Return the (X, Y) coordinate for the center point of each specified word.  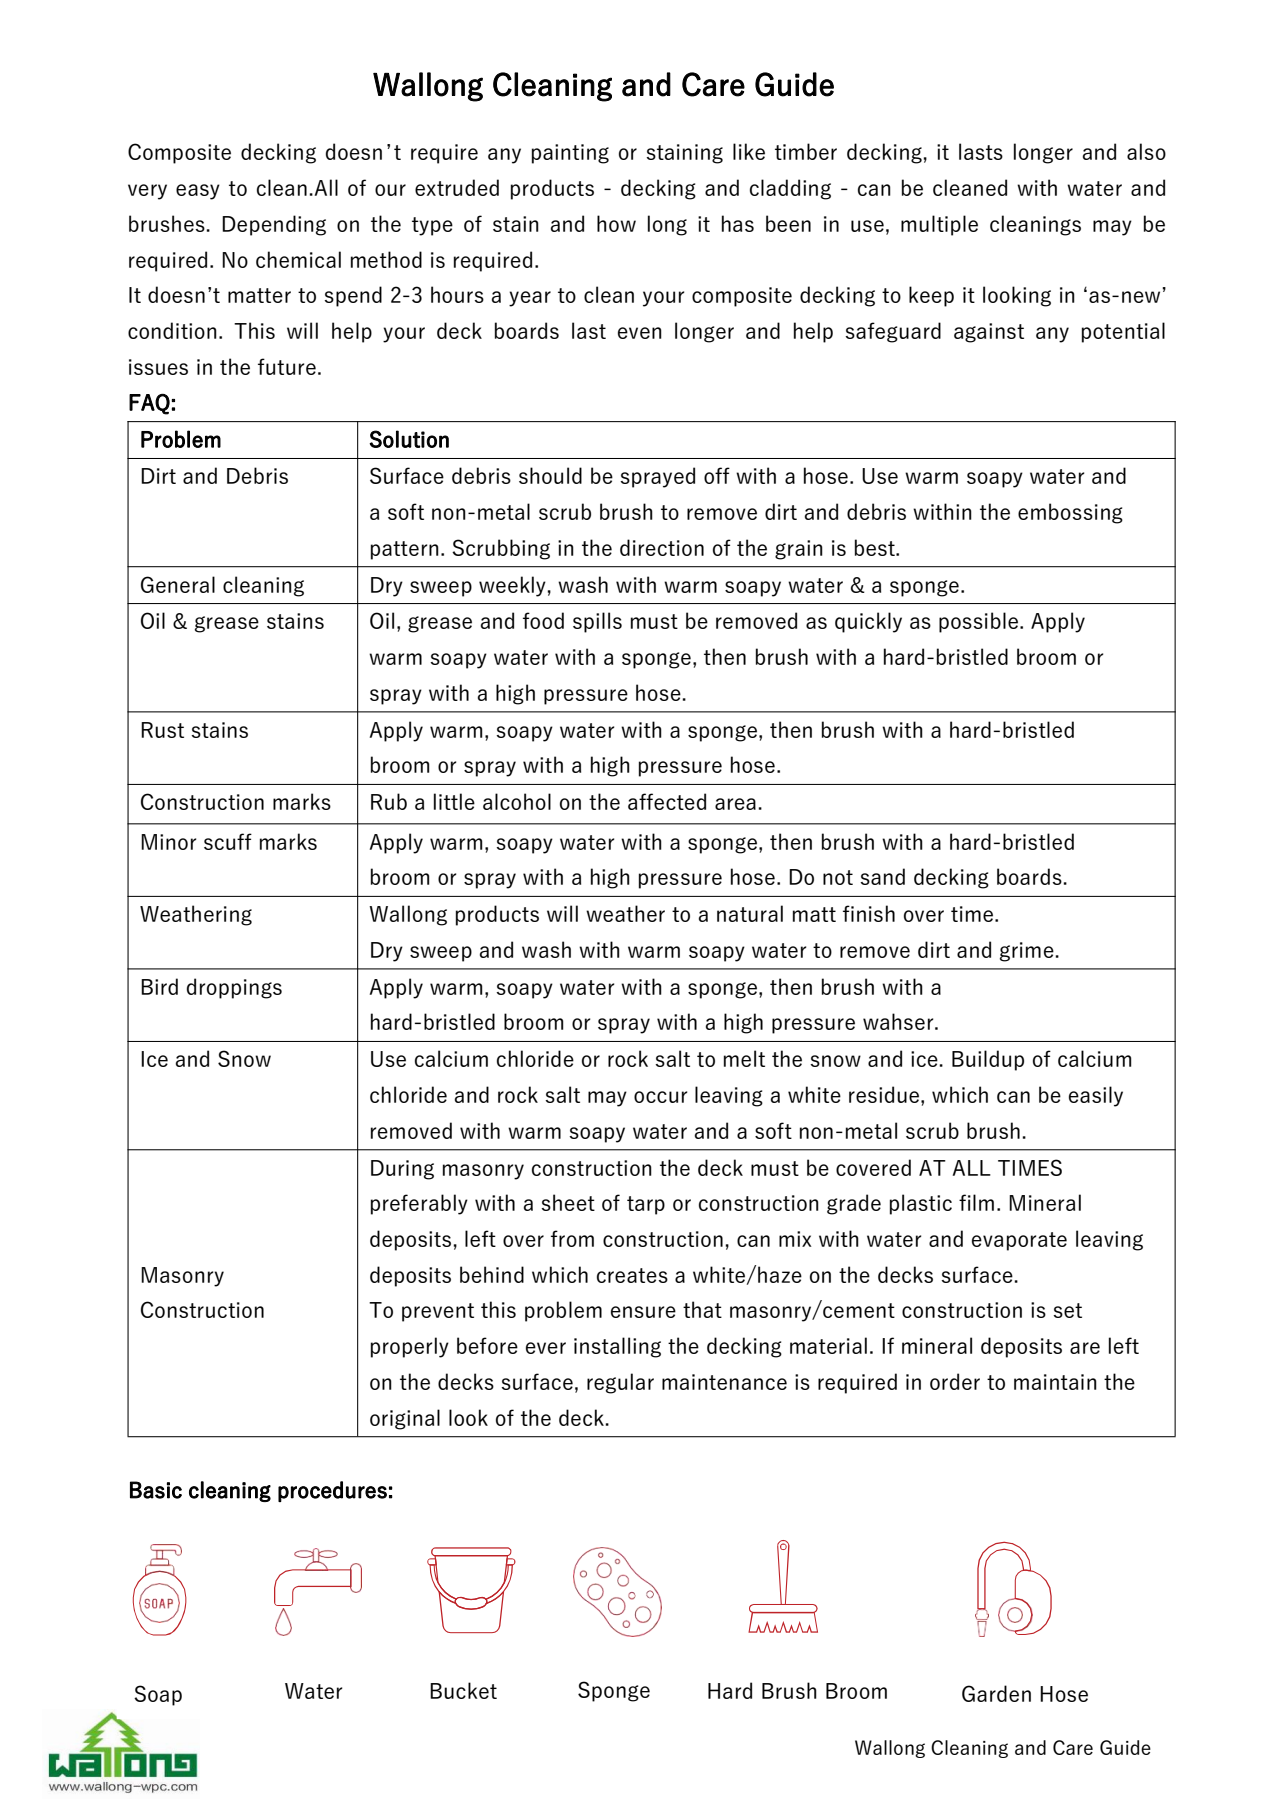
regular (620, 1383)
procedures (332, 1491)
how (616, 223)
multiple (939, 225)
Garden (996, 1693)
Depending (274, 225)
